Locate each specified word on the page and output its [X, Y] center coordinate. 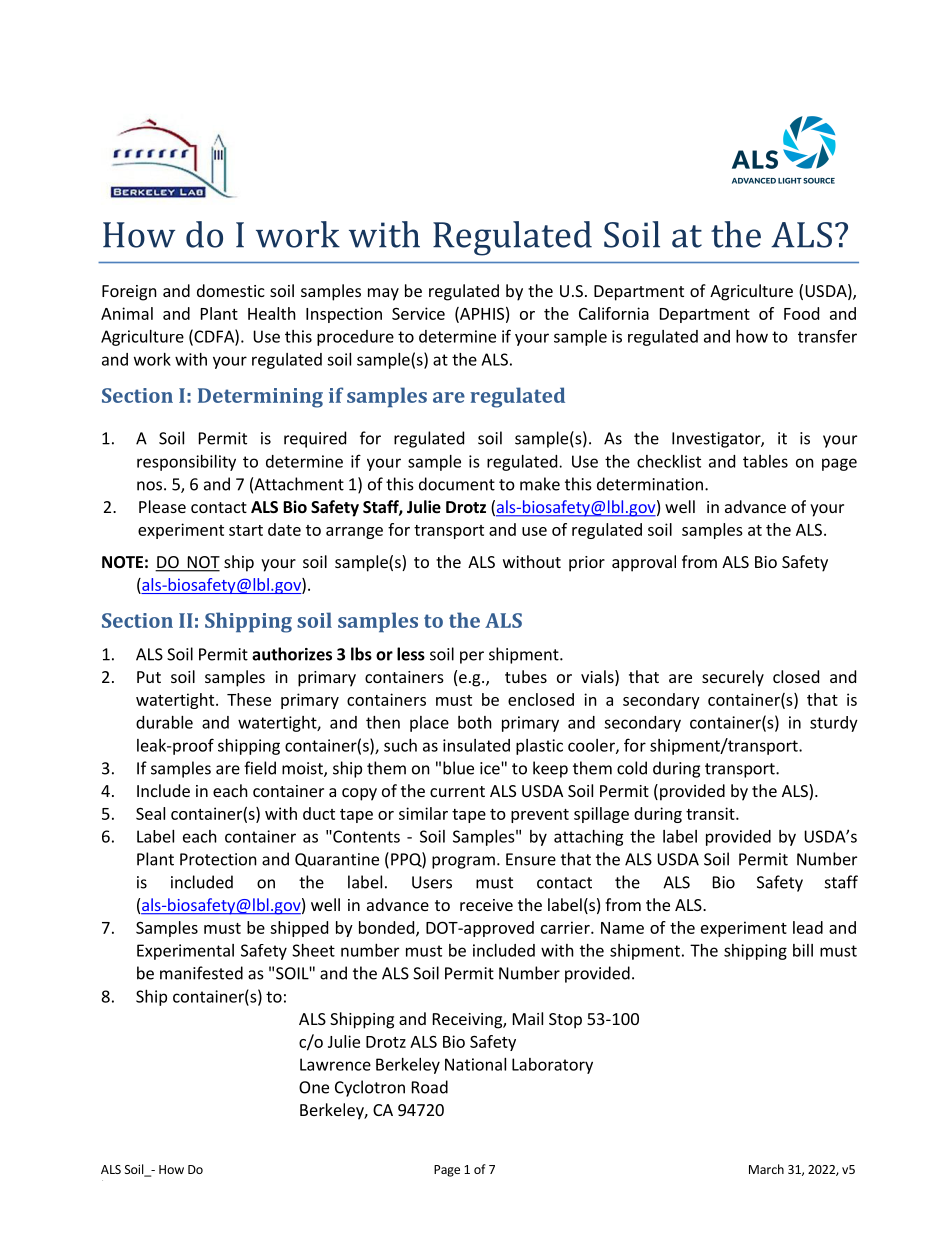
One [314, 1087]
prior [587, 564]
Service [418, 313]
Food [801, 313]
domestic [231, 290]
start [246, 530]
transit [711, 813]
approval [644, 563]
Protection [218, 859]
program [463, 862]
